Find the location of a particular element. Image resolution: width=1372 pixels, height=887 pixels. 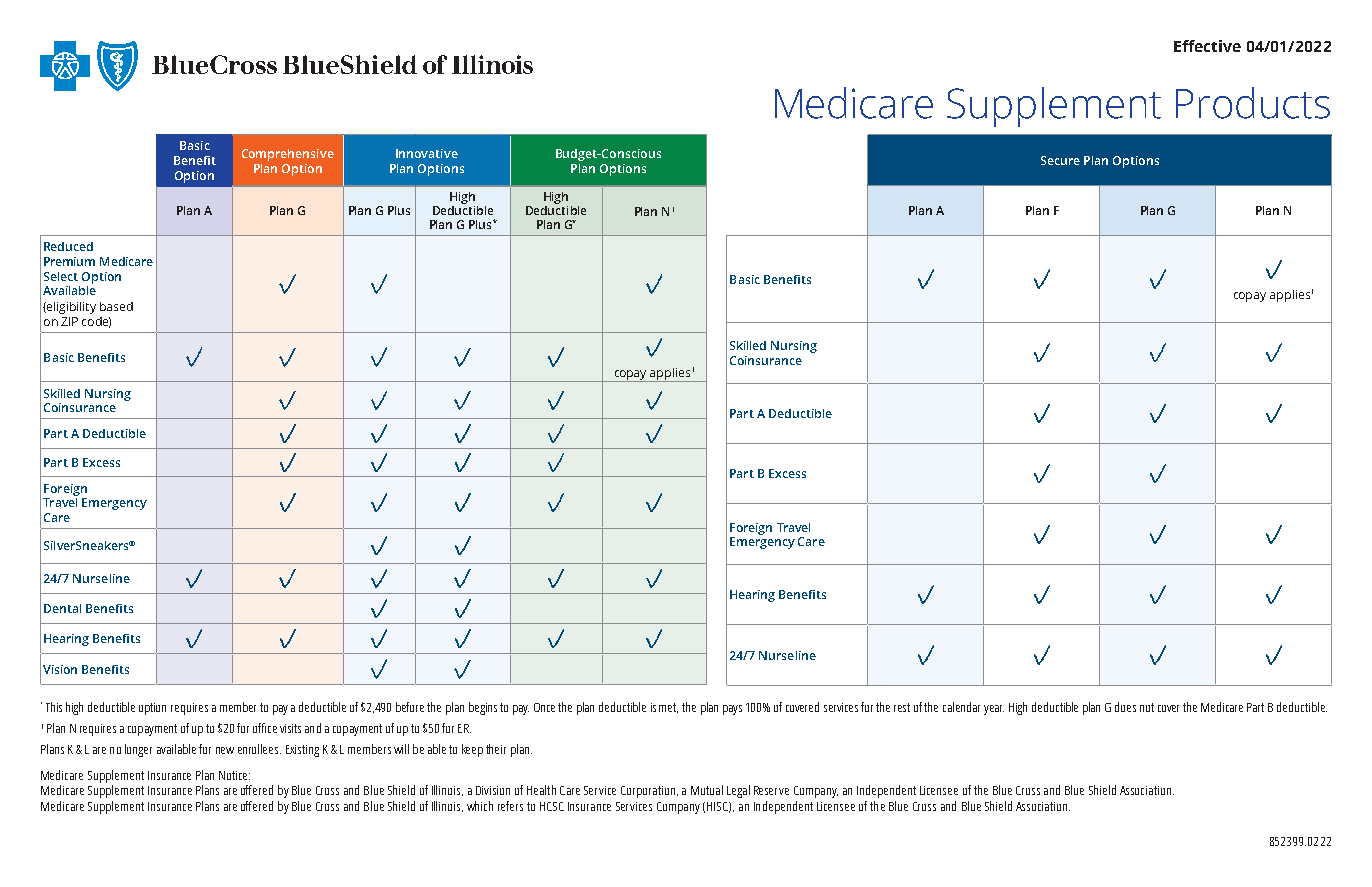

Reduced is located at coordinates (68, 246).
